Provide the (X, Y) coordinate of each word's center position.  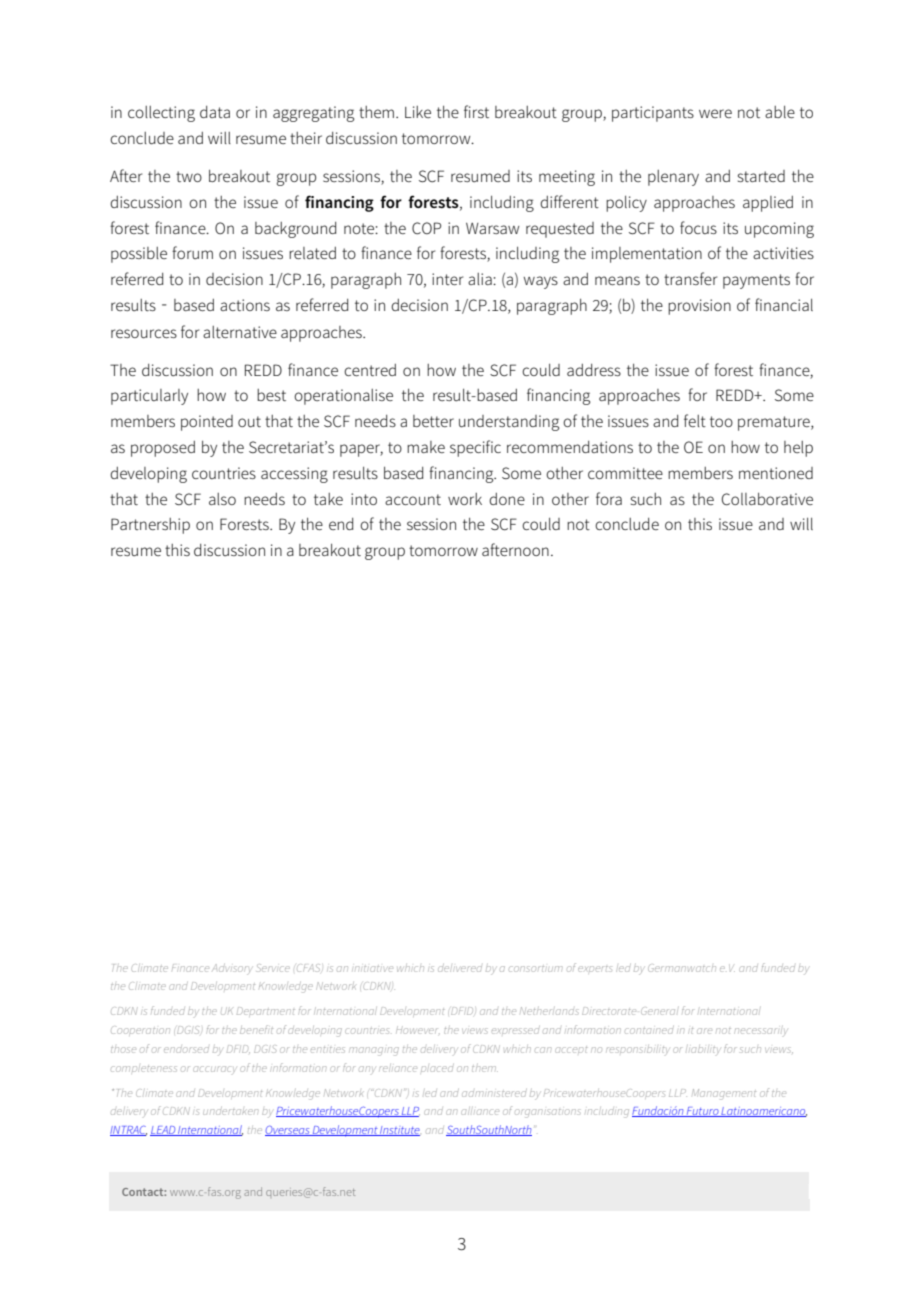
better (433, 421)
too (721, 421)
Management (724, 1094)
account (413, 499)
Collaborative (767, 499)
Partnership (150, 526)
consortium (535, 969)
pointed (207, 423)
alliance (480, 1112)
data (215, 112)
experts (595, 969)
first (476, 111)
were (715, 113)
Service (273, 968)
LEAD (163, 1131)
